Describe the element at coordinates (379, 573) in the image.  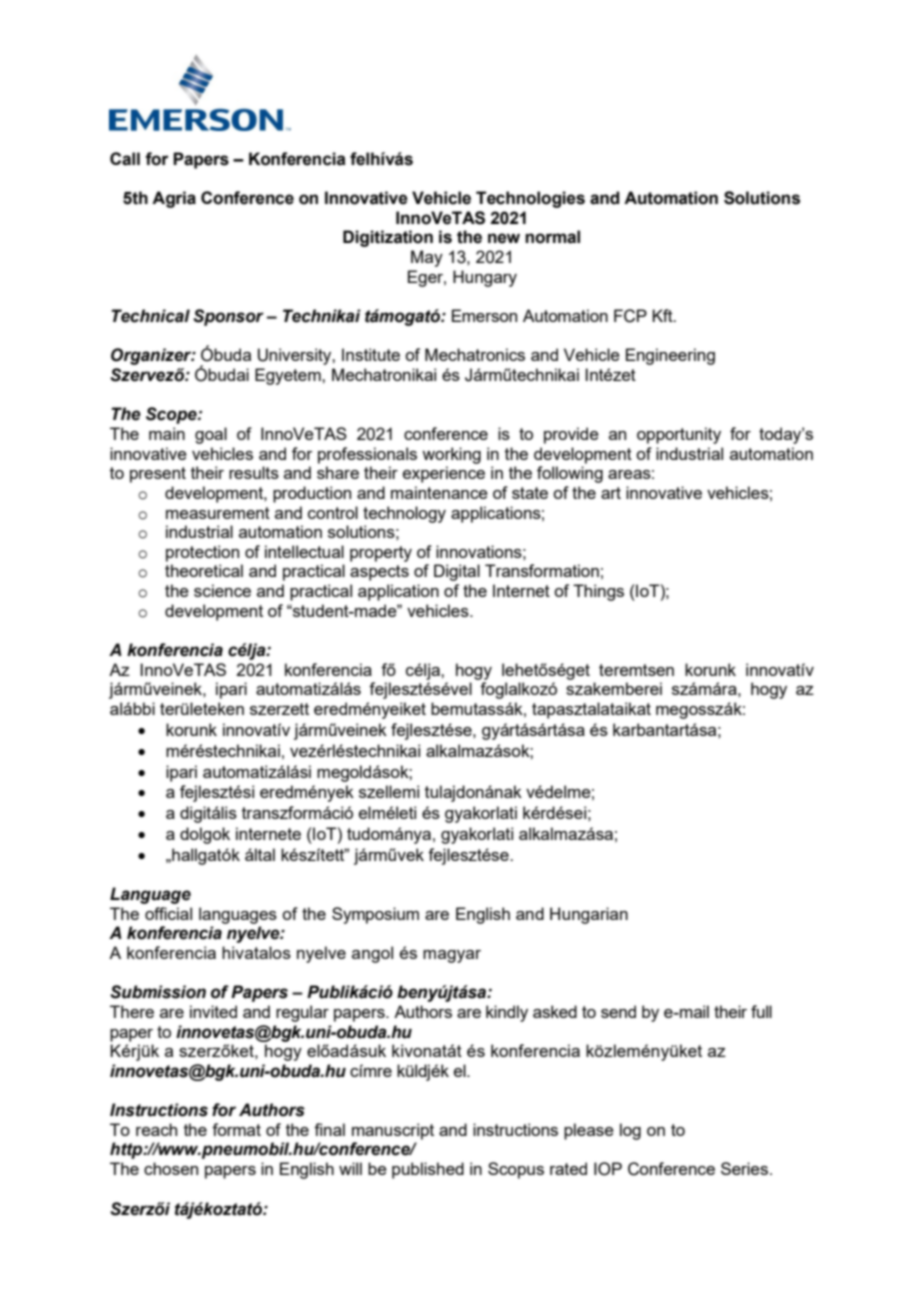
I see `aspects` at that location.
